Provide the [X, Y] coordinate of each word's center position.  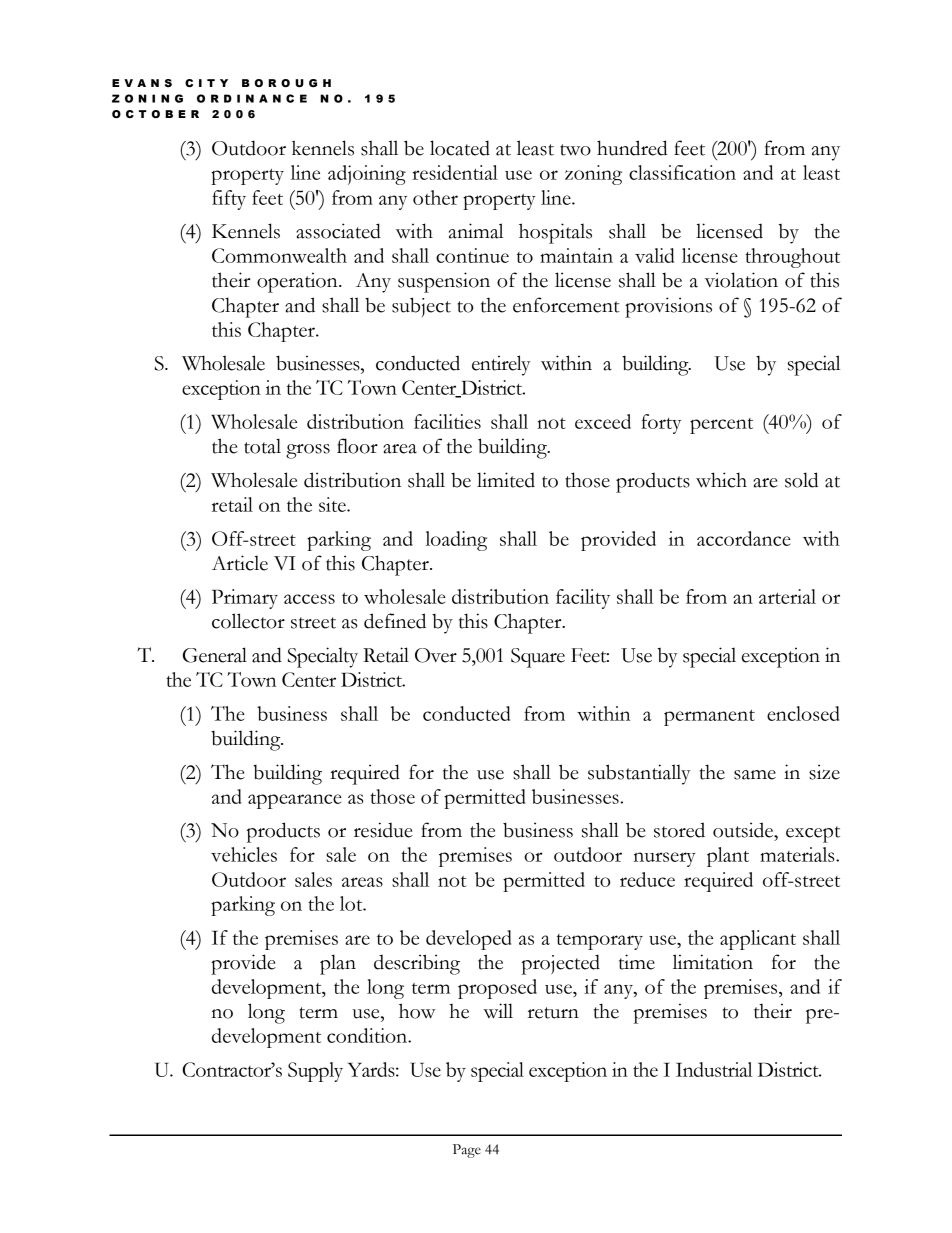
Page [467, 1151]
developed [468, 940]
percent [721, 426]
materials [798, 854]
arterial [787, 596]
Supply [315, 1072]
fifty [229, 200]
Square [538, 658]
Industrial [714, 1069]
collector [248, 621]
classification [682, 172]
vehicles [244, 854]
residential [455, 172]
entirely [501, 365]
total [262, 446]
